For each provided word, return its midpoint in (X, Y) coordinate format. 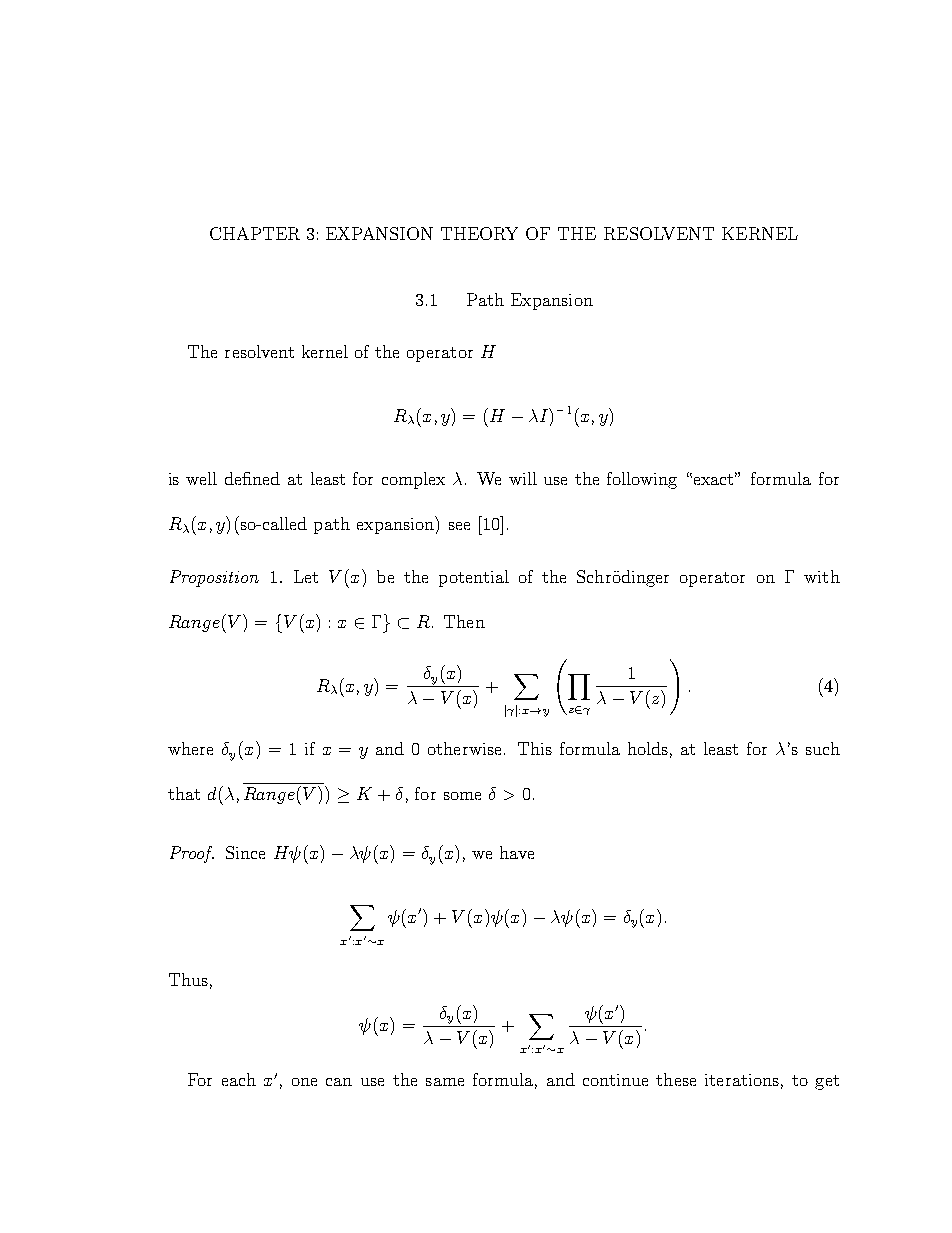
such (823, 748)
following (642, 480)
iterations (742, 1080)
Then (464, 621)
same (445, 1082)
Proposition (214, 578)
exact (715, 478)
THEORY (479, 233)
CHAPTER (255, 233)
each (239, 1079)
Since (245, 852)
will (523, 478)
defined (252, 478)
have (517, 852)
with (822, 576)
